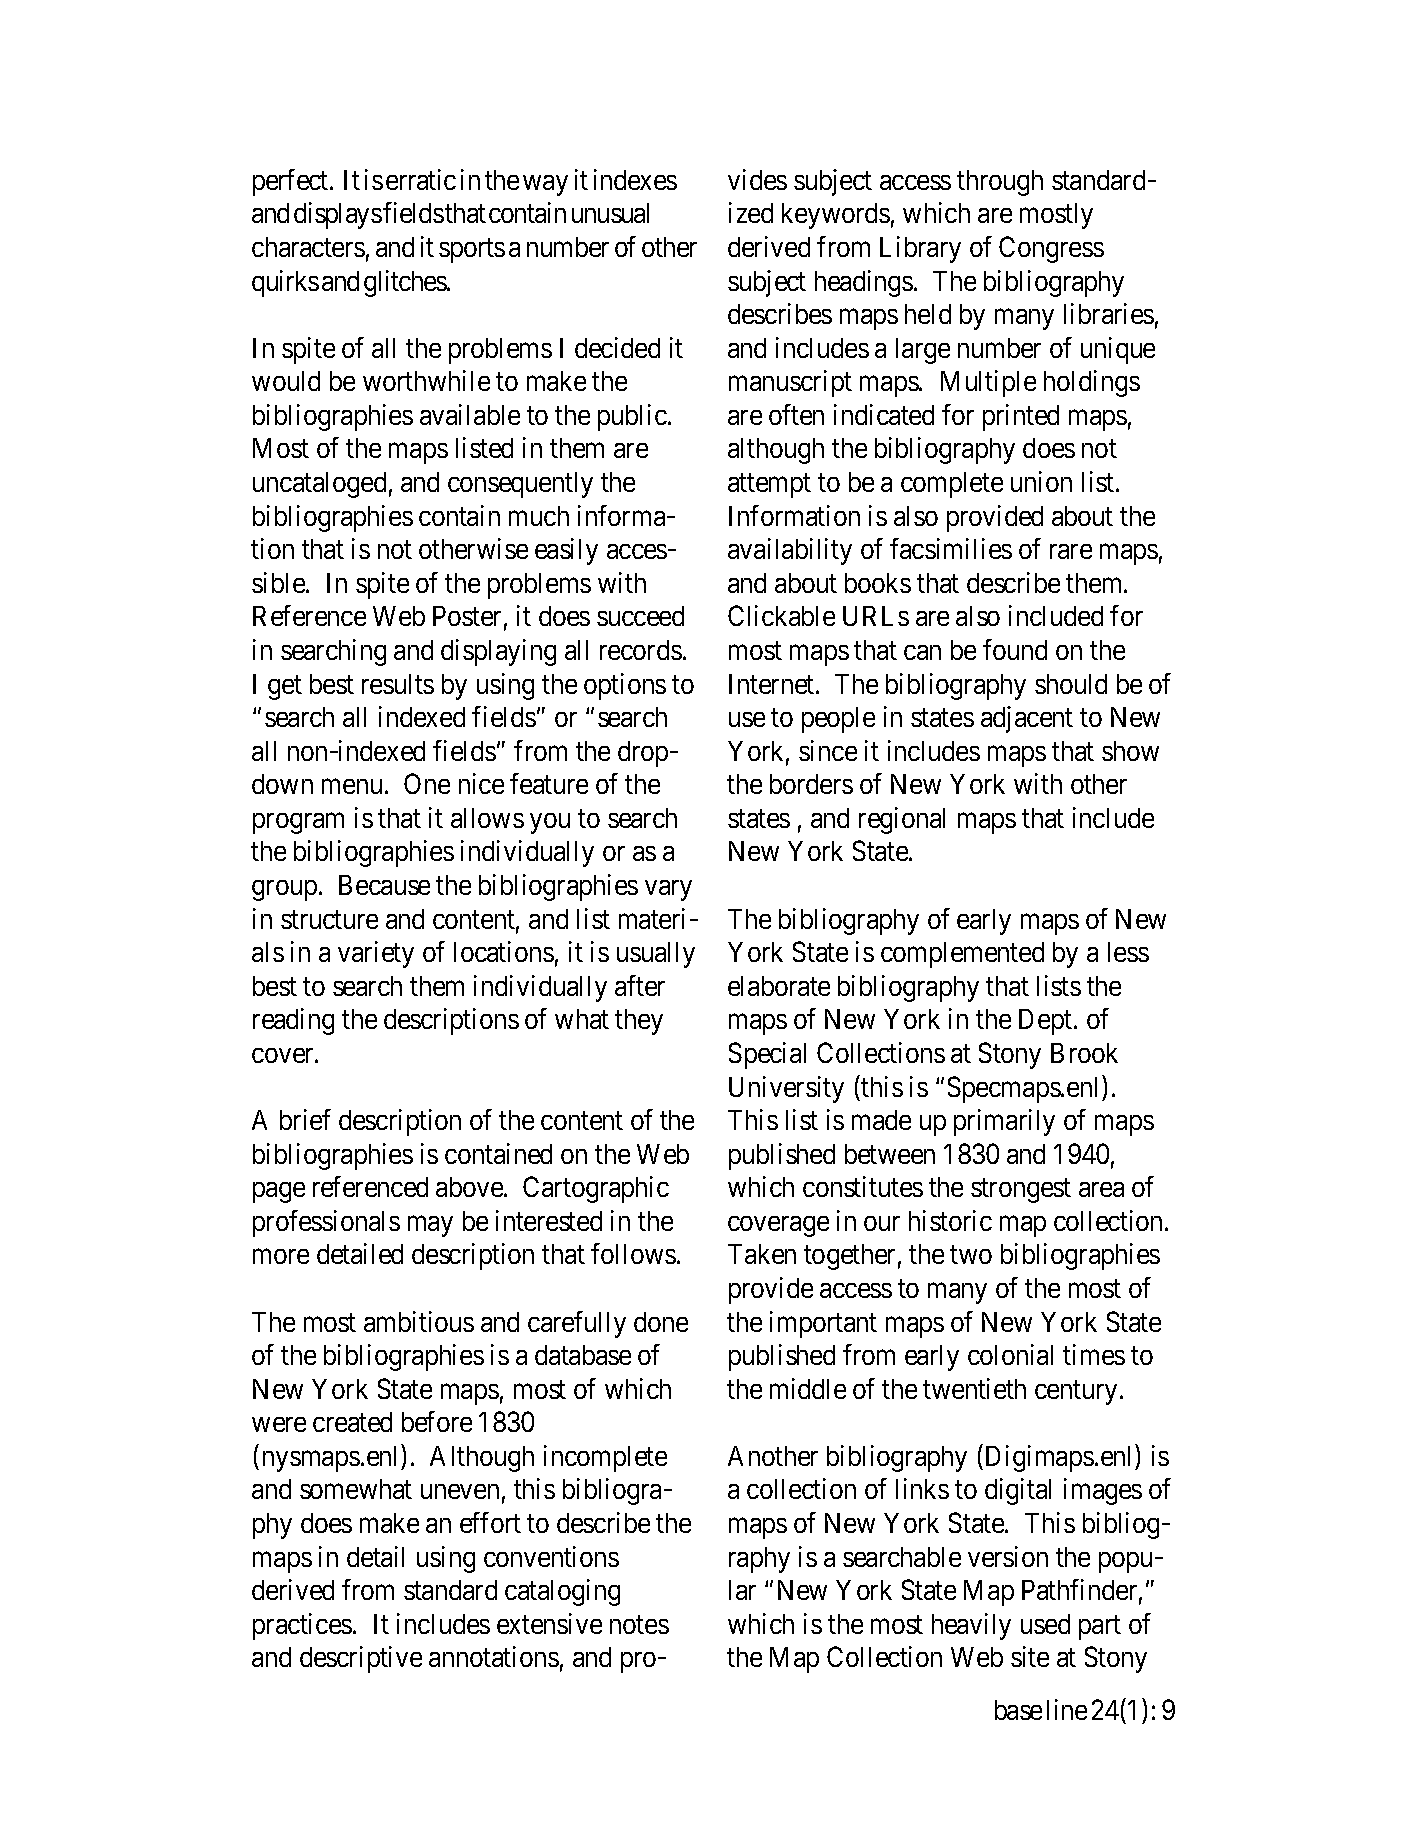 This image has width=1427, height=1847. I want to click on extensive, so click(549, 1623).
